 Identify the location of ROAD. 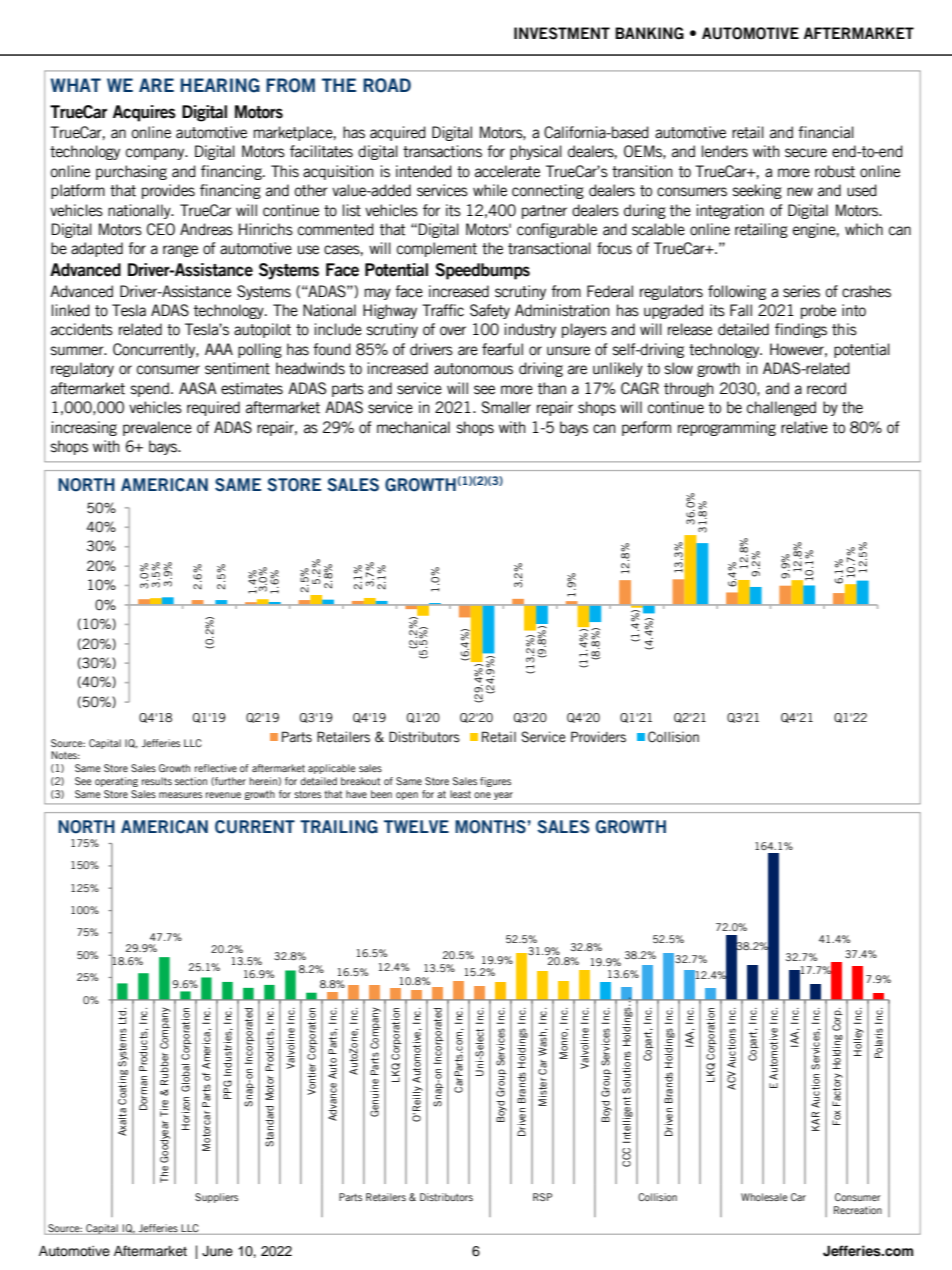
(387, 85).
